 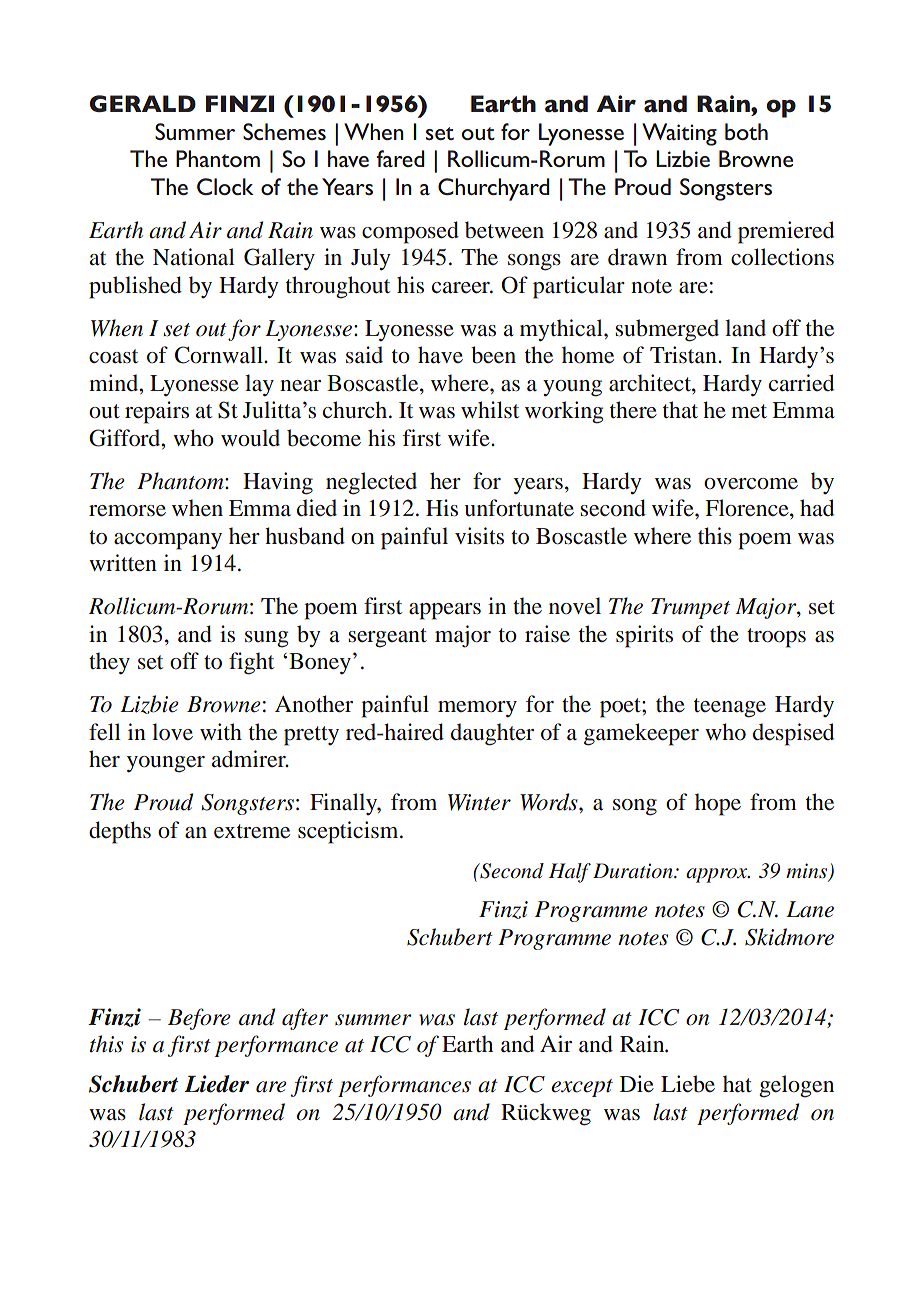 I want to click on fared, so click(x=400, y=158).
